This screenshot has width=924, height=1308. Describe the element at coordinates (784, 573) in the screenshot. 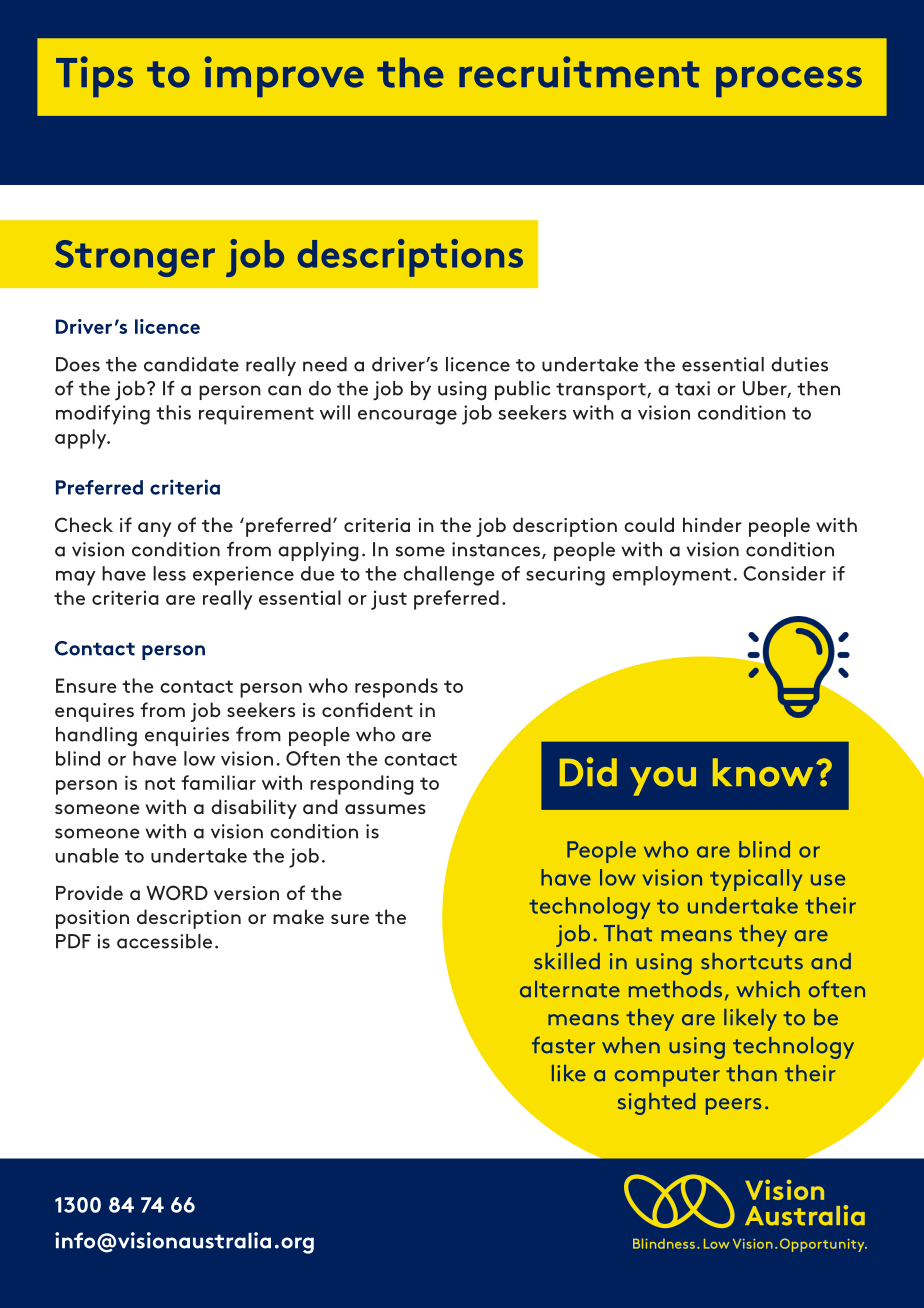

I see `Consider` at that location.
